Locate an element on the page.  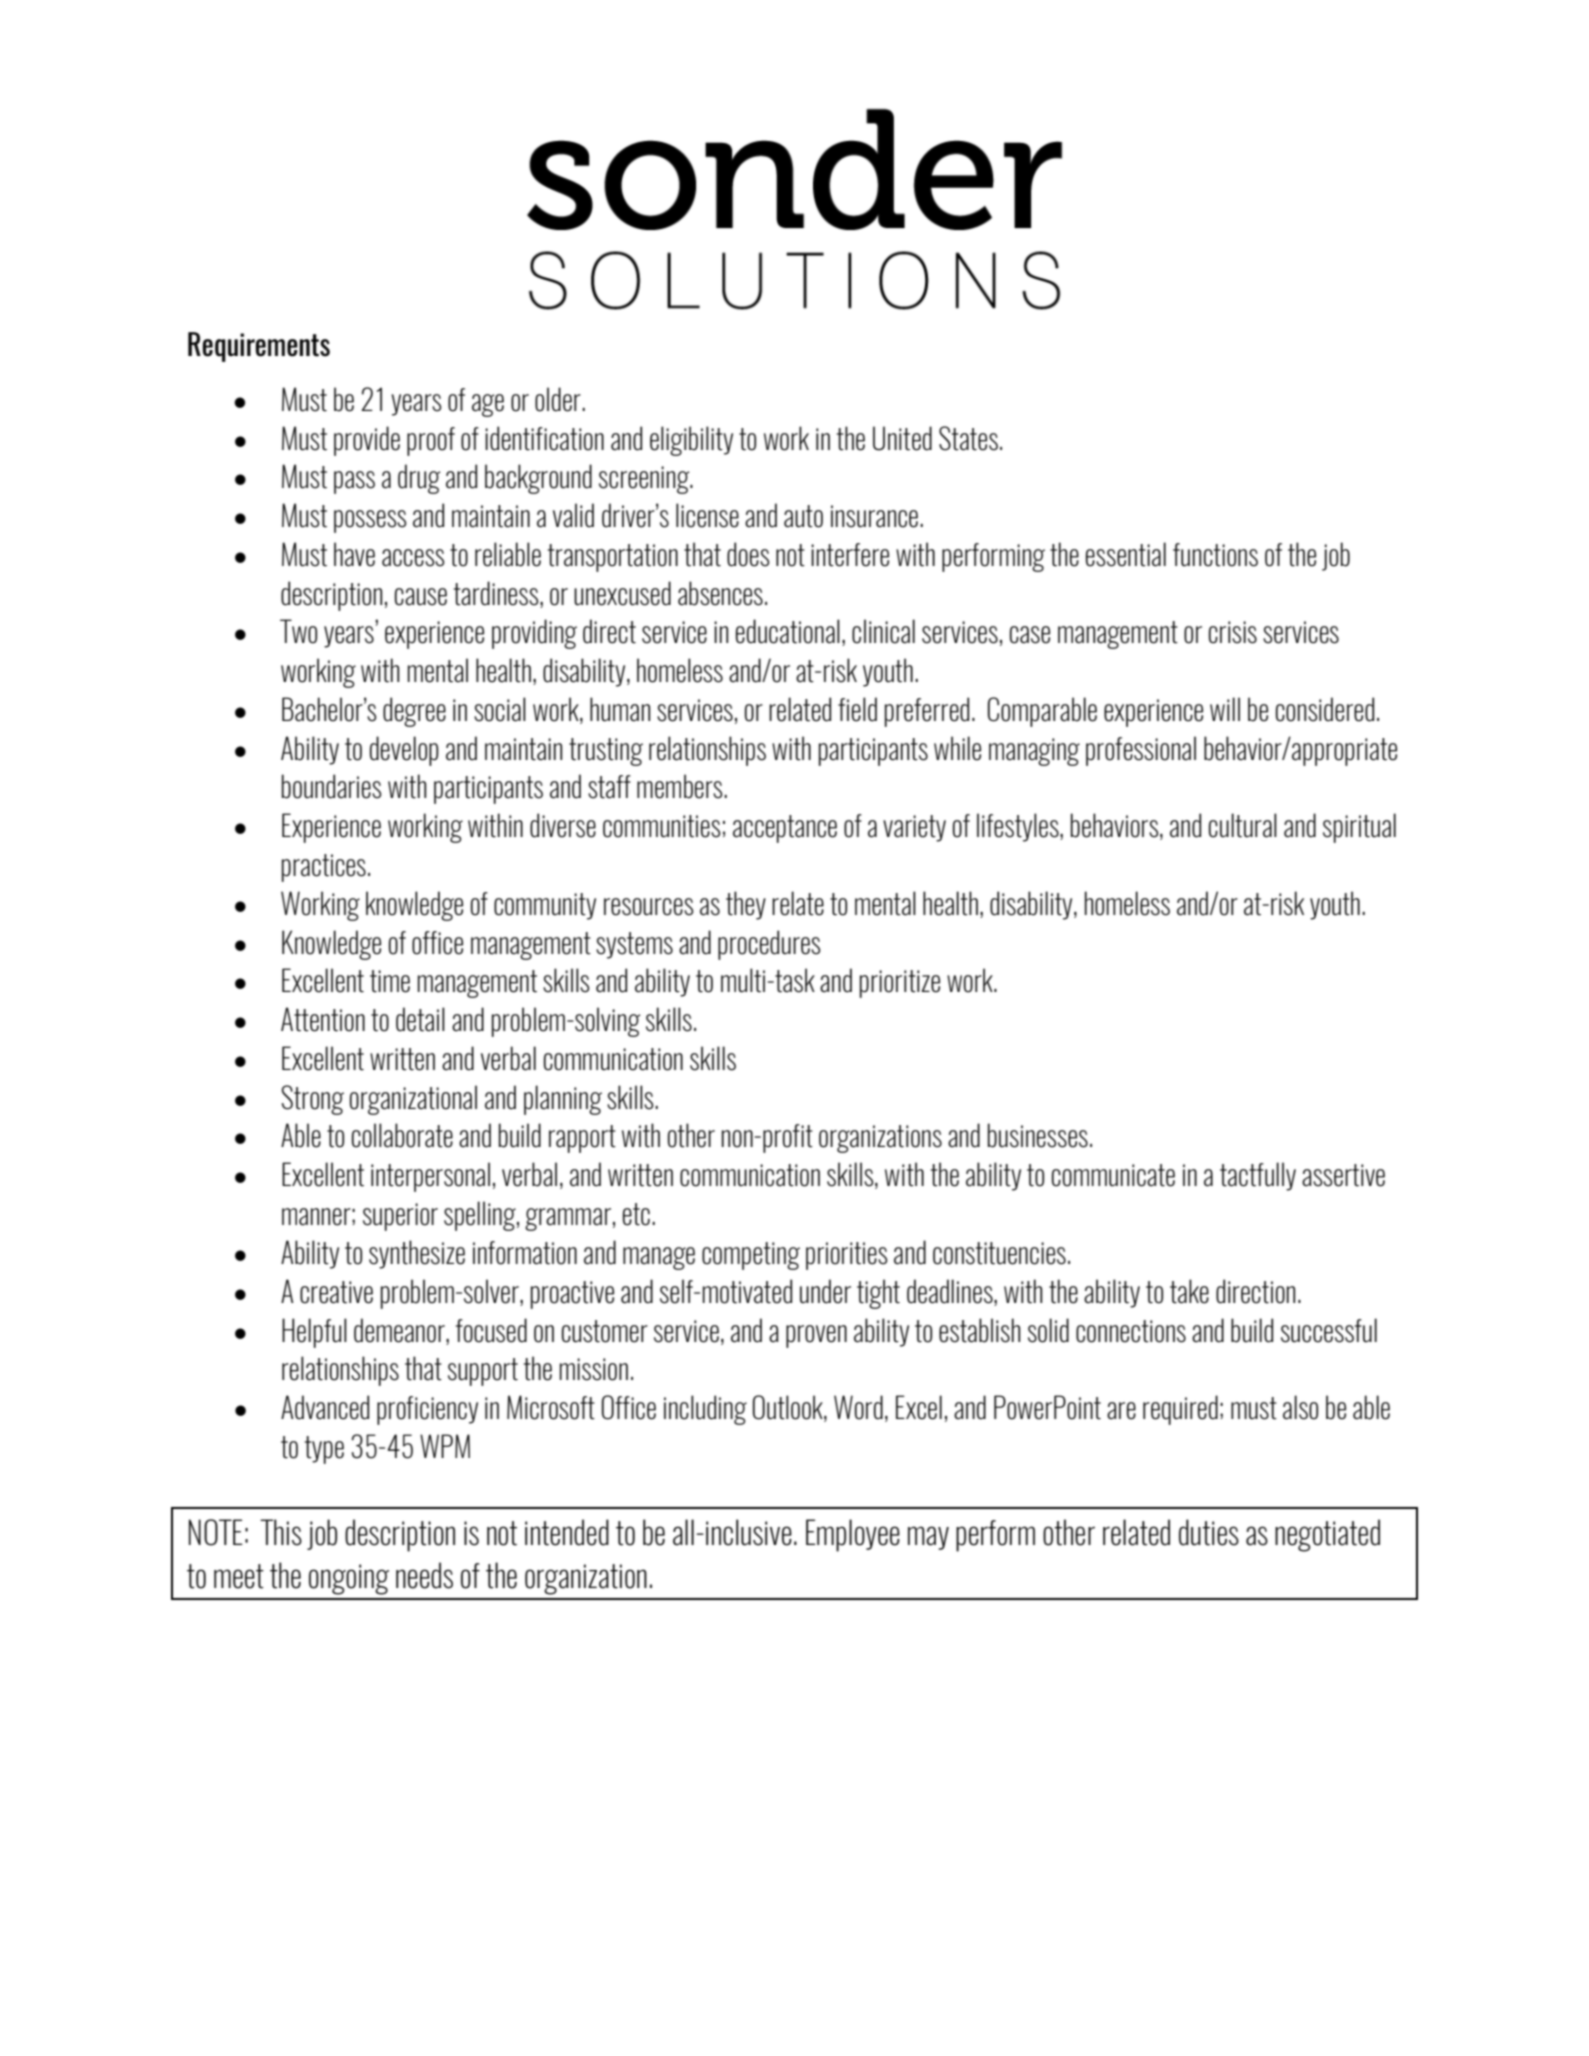
cultural is located at coordinates (1243, 825).
